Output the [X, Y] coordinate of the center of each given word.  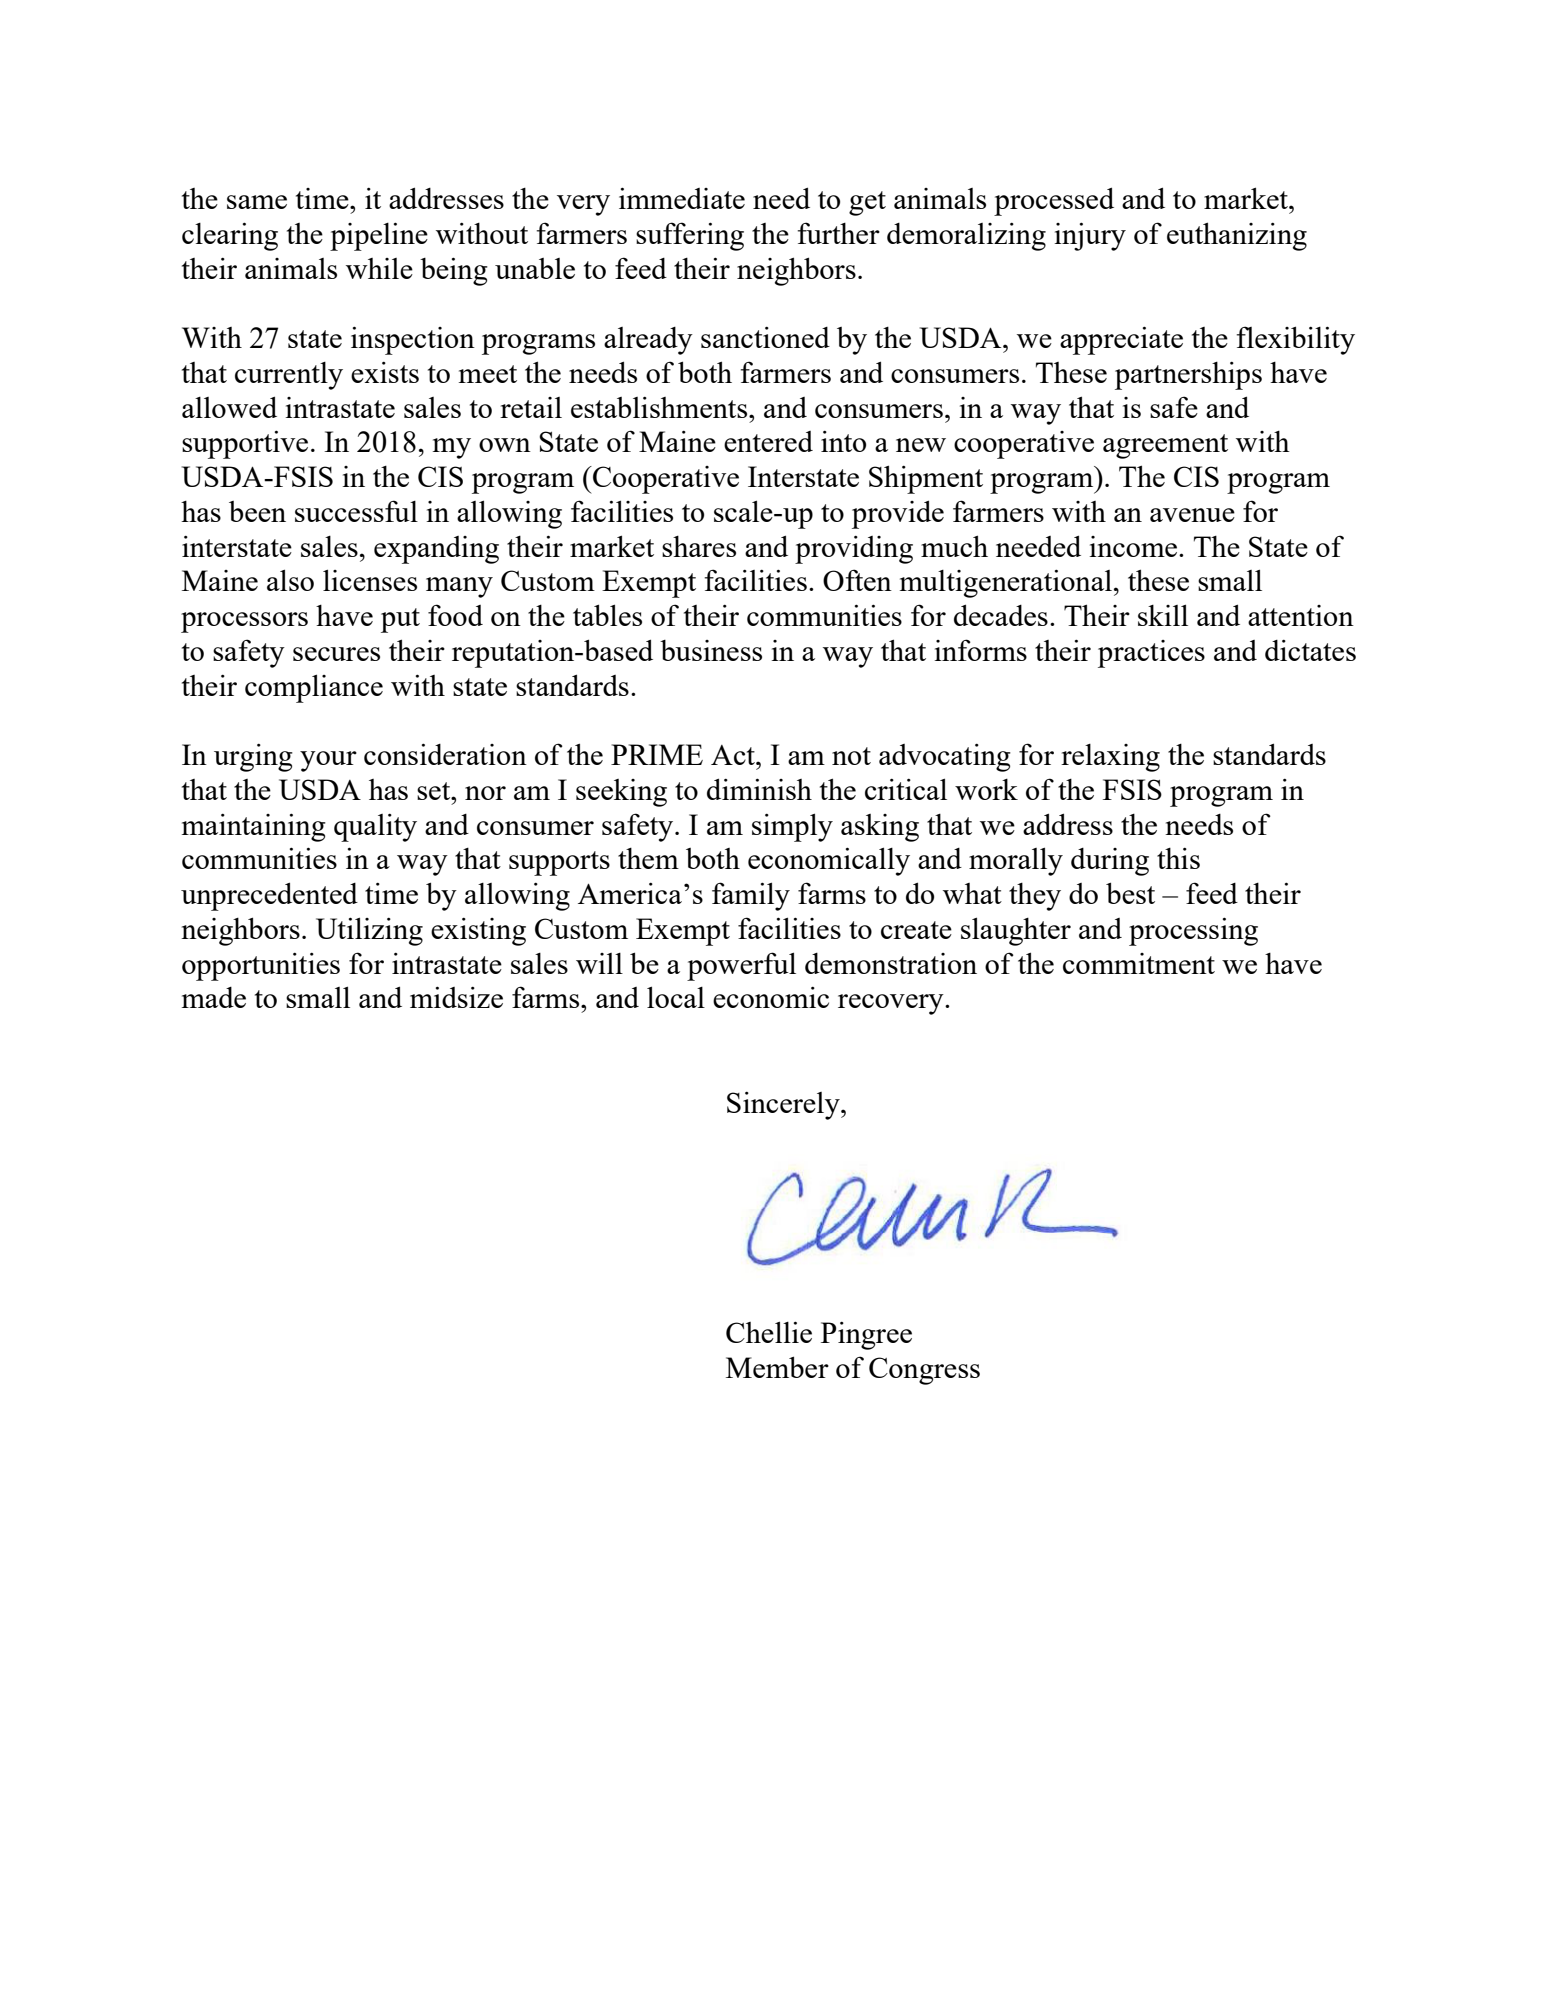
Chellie [769, 1332]
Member [777, 1367]
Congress [924, 1371]
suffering [690, 236]
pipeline [379, 236]
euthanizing [1237, 236]
